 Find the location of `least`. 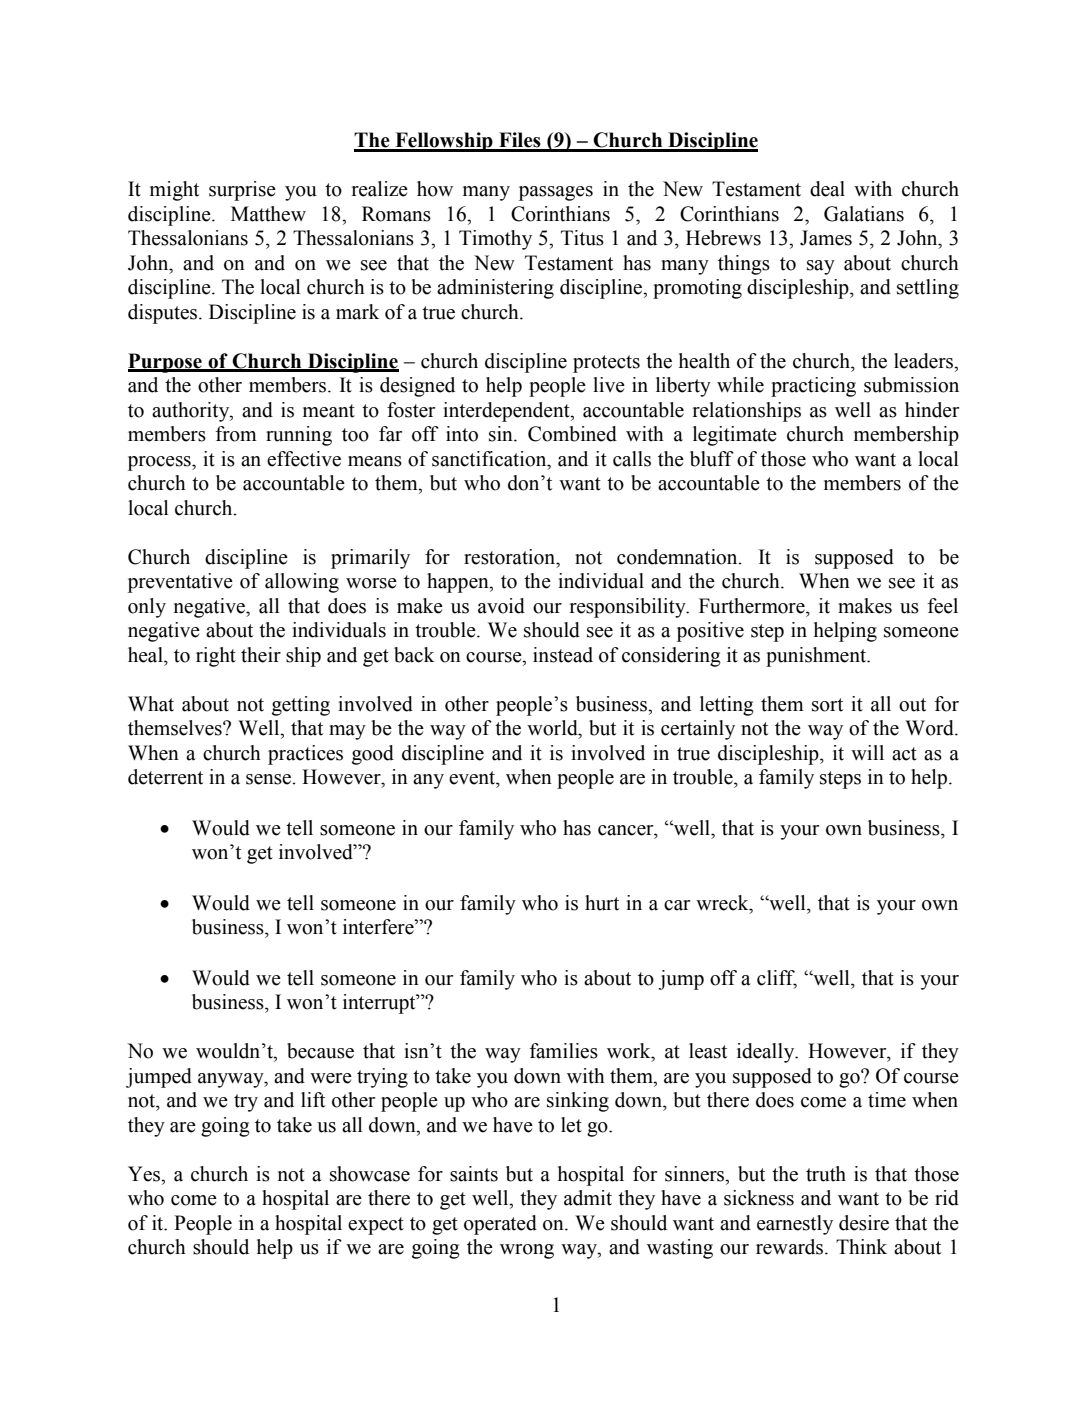

least is located at coordinates (708, 1051).
